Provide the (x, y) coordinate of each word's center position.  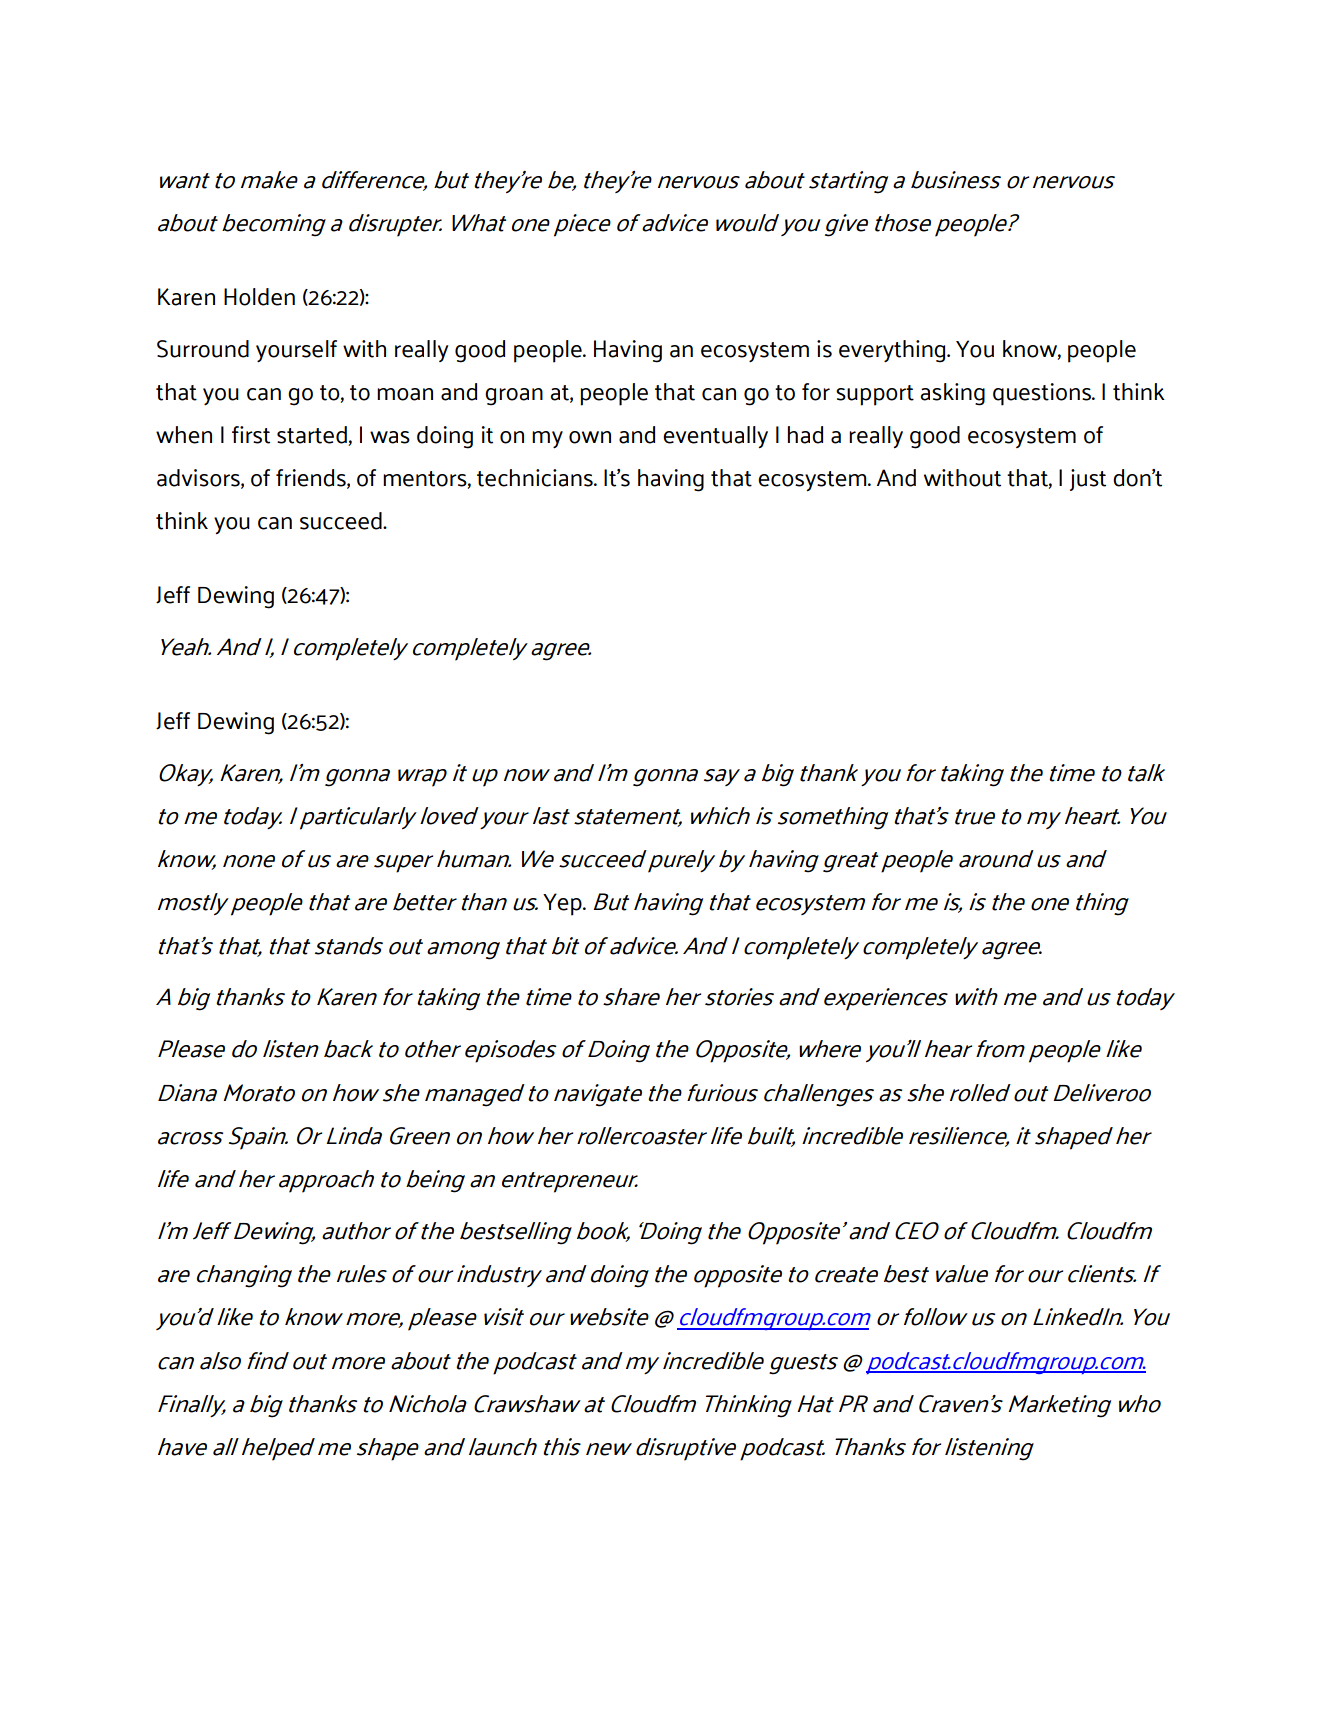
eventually (715, 437)
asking (952, 394)
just (1088, 480)
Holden (259, 297)
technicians (536, 478)
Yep (563, 904)
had (805, 435)
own (590, 437)
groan (514, 397)
